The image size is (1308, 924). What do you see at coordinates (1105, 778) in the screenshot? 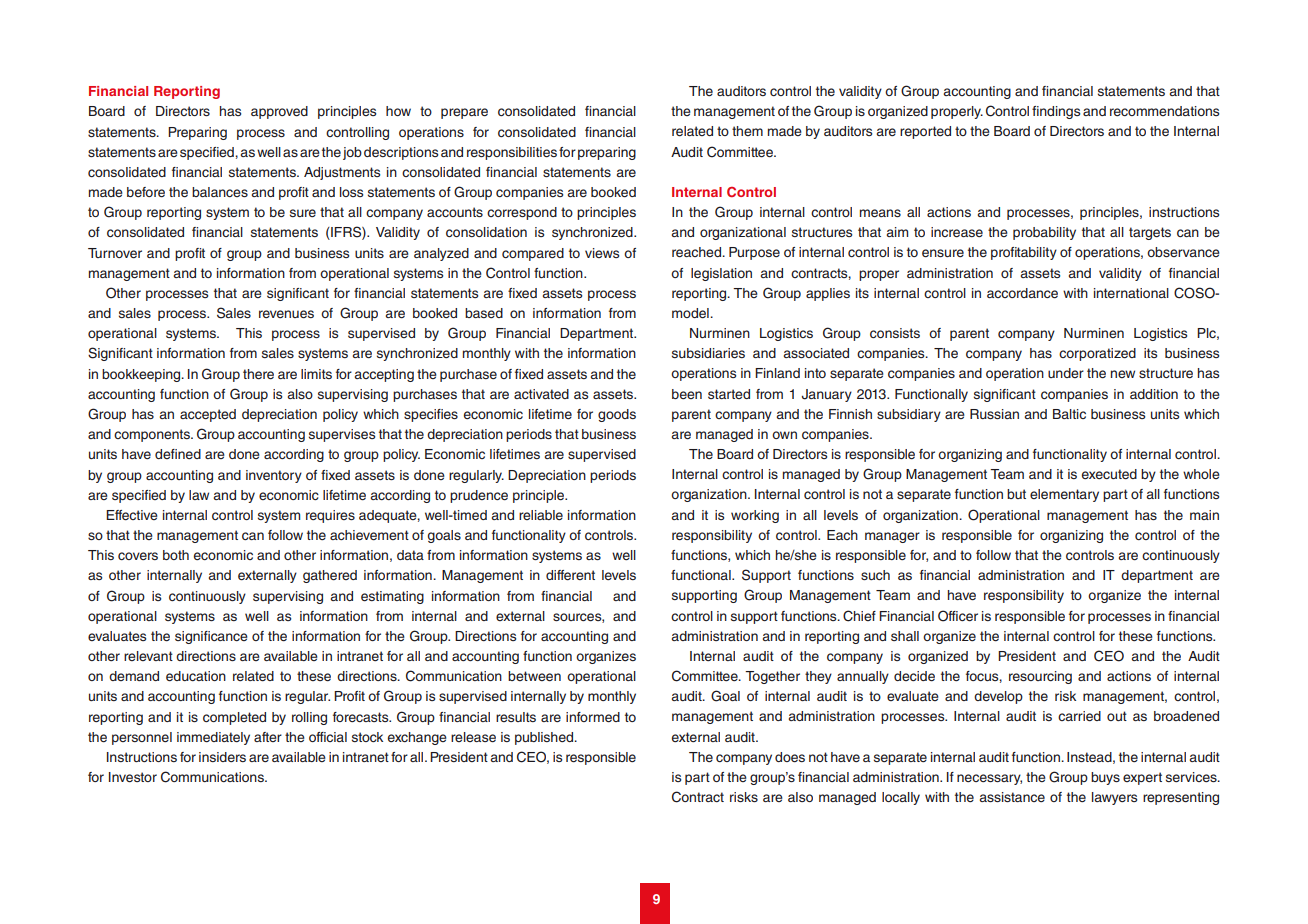
I see `buys` at bounding box center [1105, 778].
